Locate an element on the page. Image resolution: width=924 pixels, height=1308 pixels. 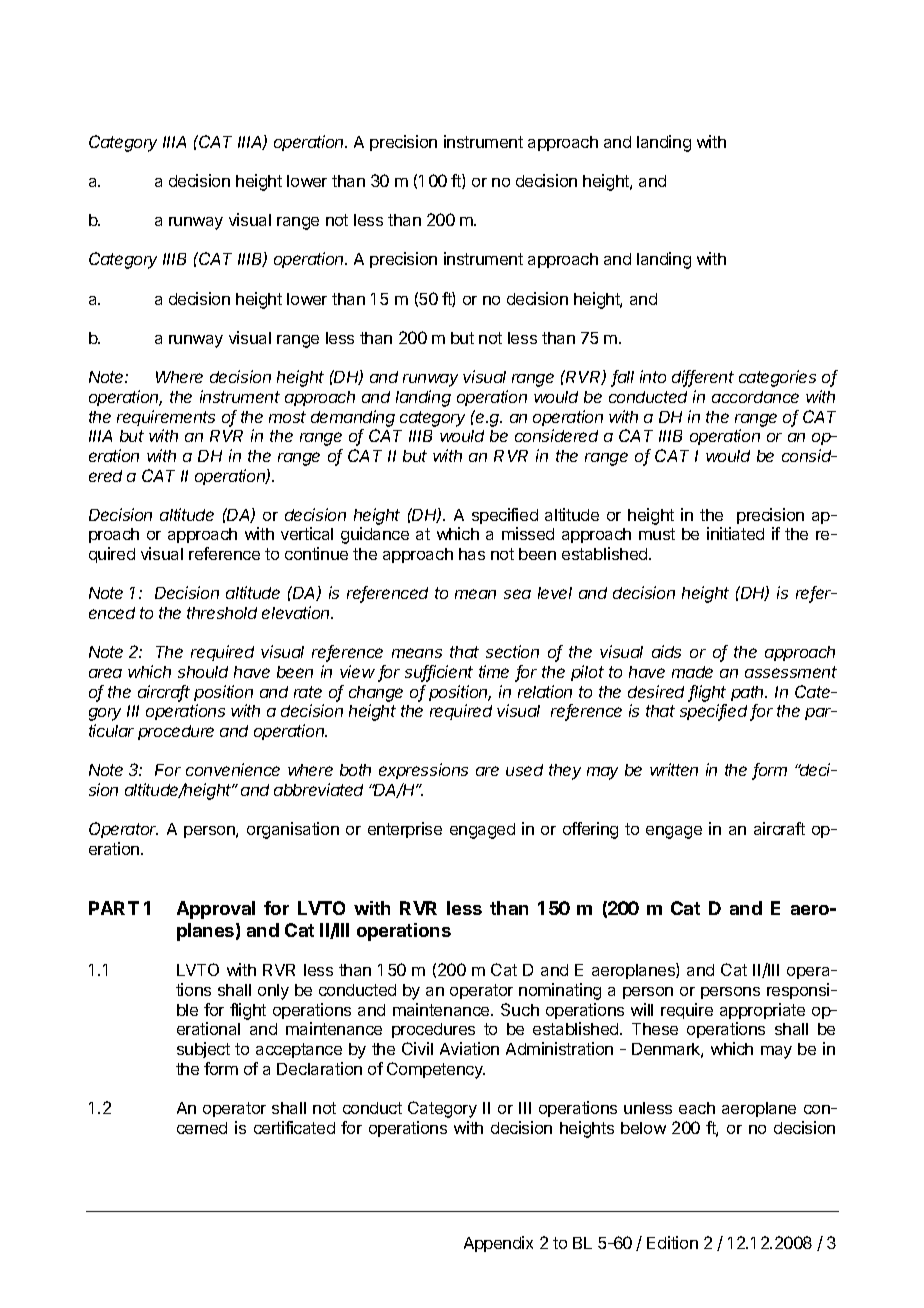
convenience is located at coordinates (233, 769).
